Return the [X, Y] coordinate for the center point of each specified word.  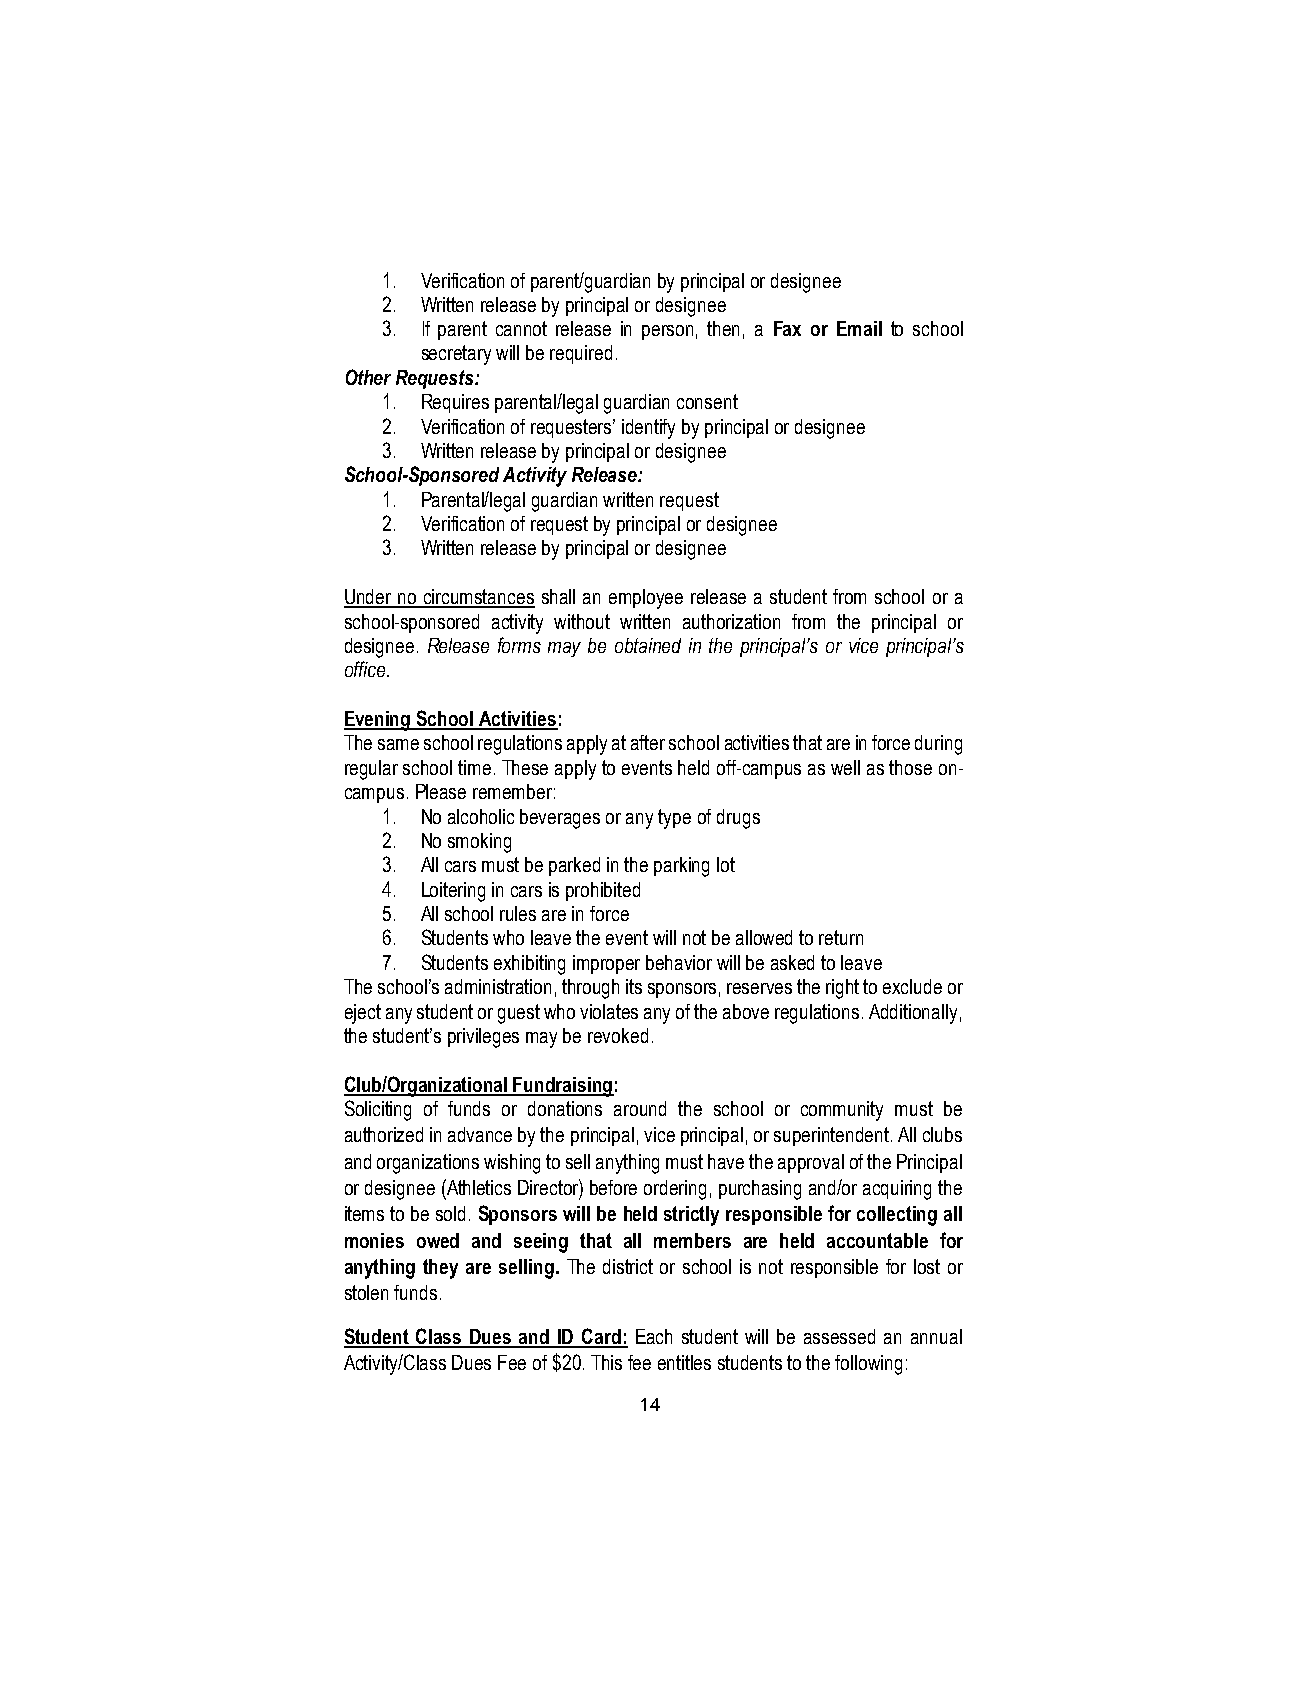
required [581, 354]
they [440, 1269]
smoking [479, 843]
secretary [456, 355]
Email [859, 328]
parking [681, 867]
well [845, 767]
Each [654, 1336]
